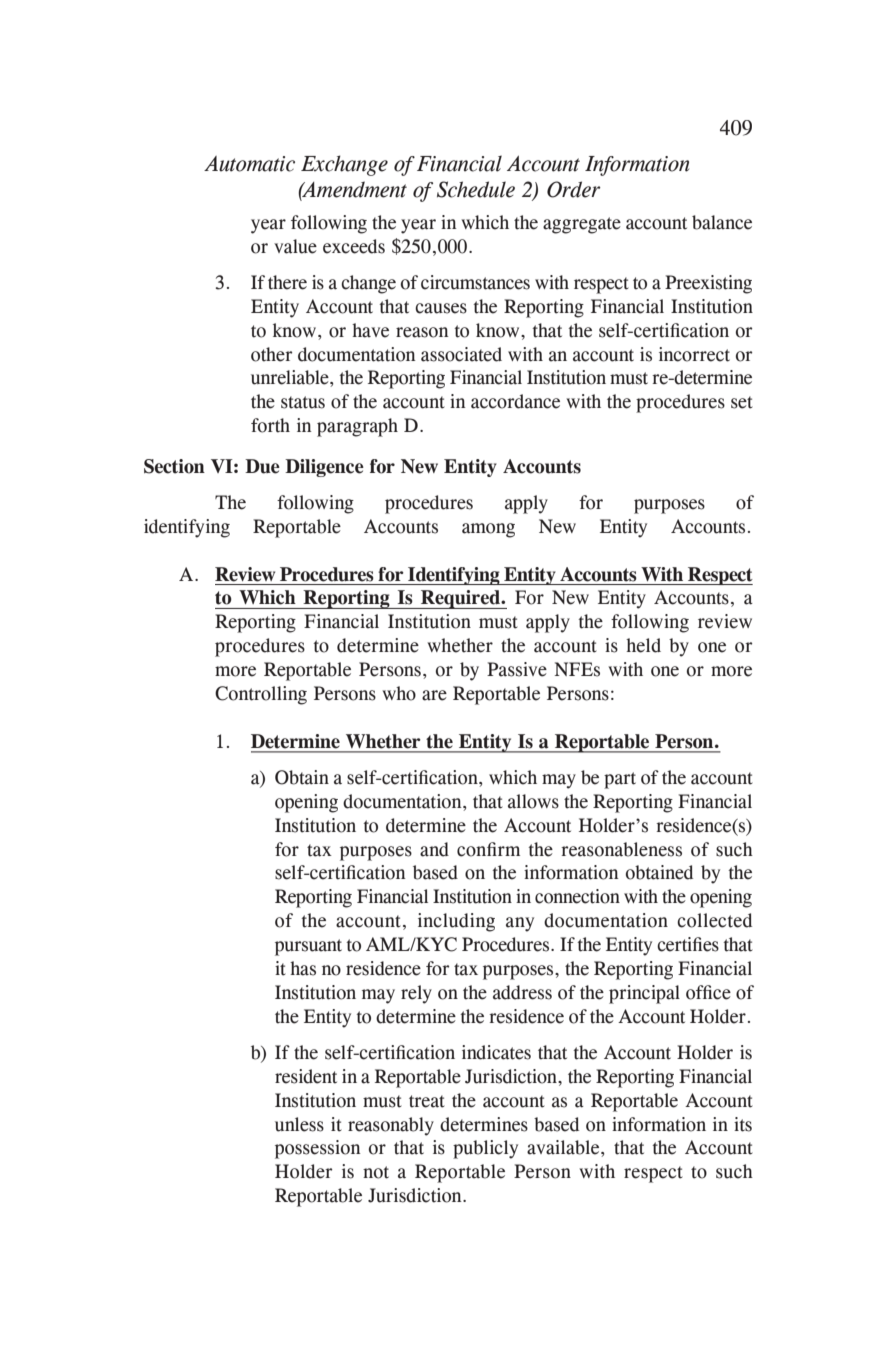 The height and width of the document is (1363, 896). I want to click on Schedule, so click(476, 189).
